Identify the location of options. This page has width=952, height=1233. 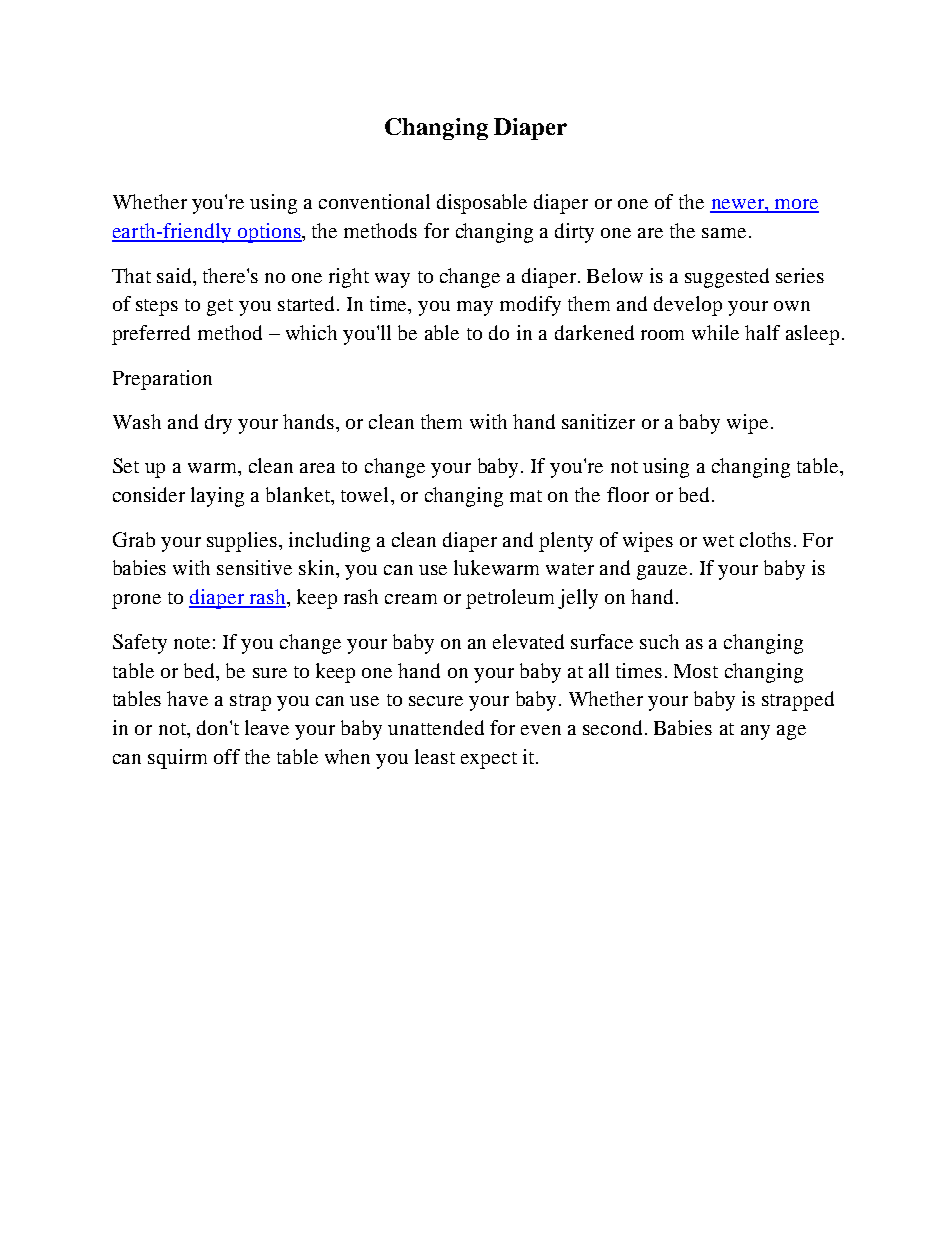
(269, 233).
